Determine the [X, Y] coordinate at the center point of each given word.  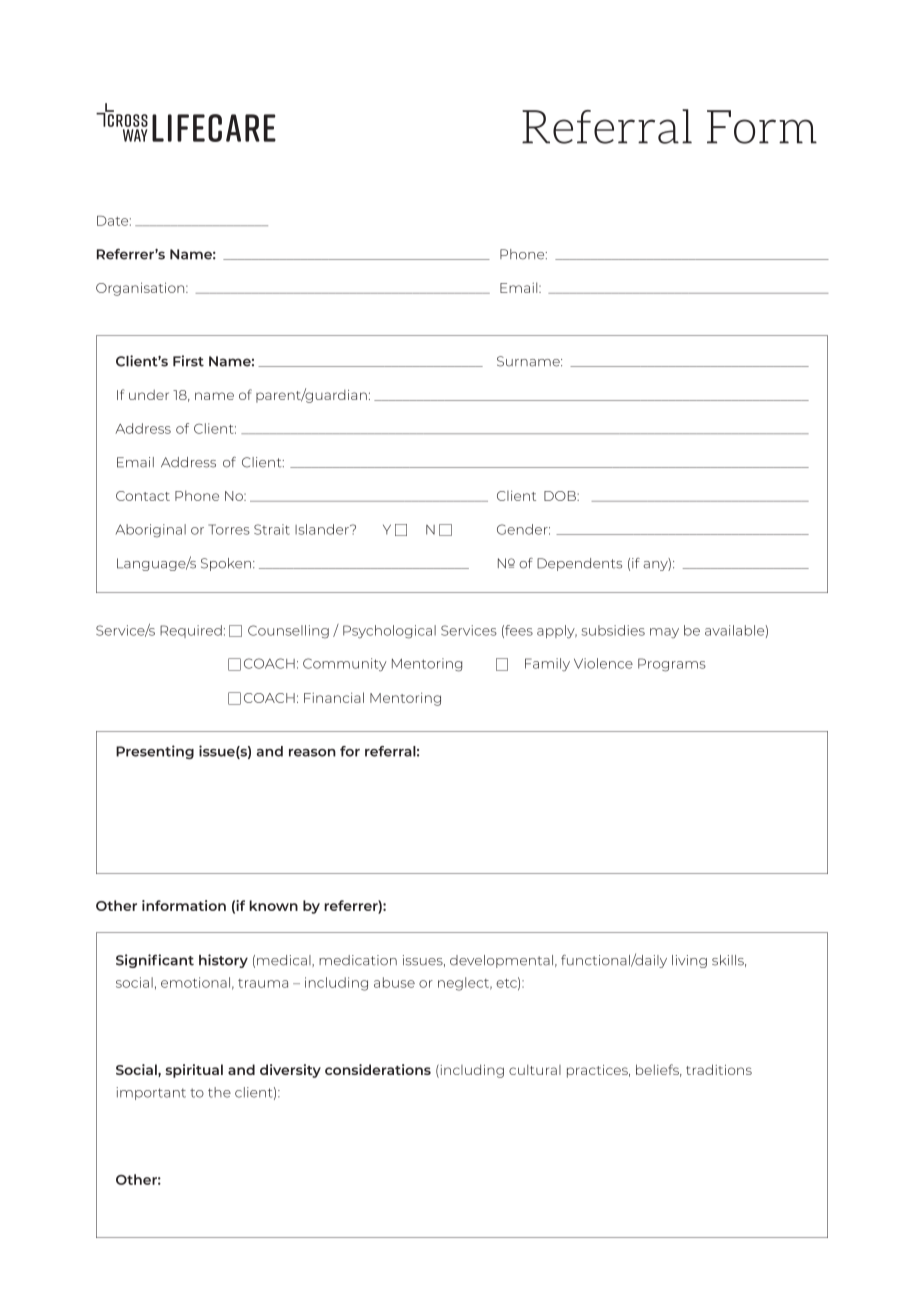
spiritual [194, 1071]
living [689, 961]
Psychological [389, 632]
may [664, 633]
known [273, 905]
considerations [378, 1069]
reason [312, 753]
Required [191, 631]
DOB [561, 496]
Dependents [579, 564]
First [188, 361]
